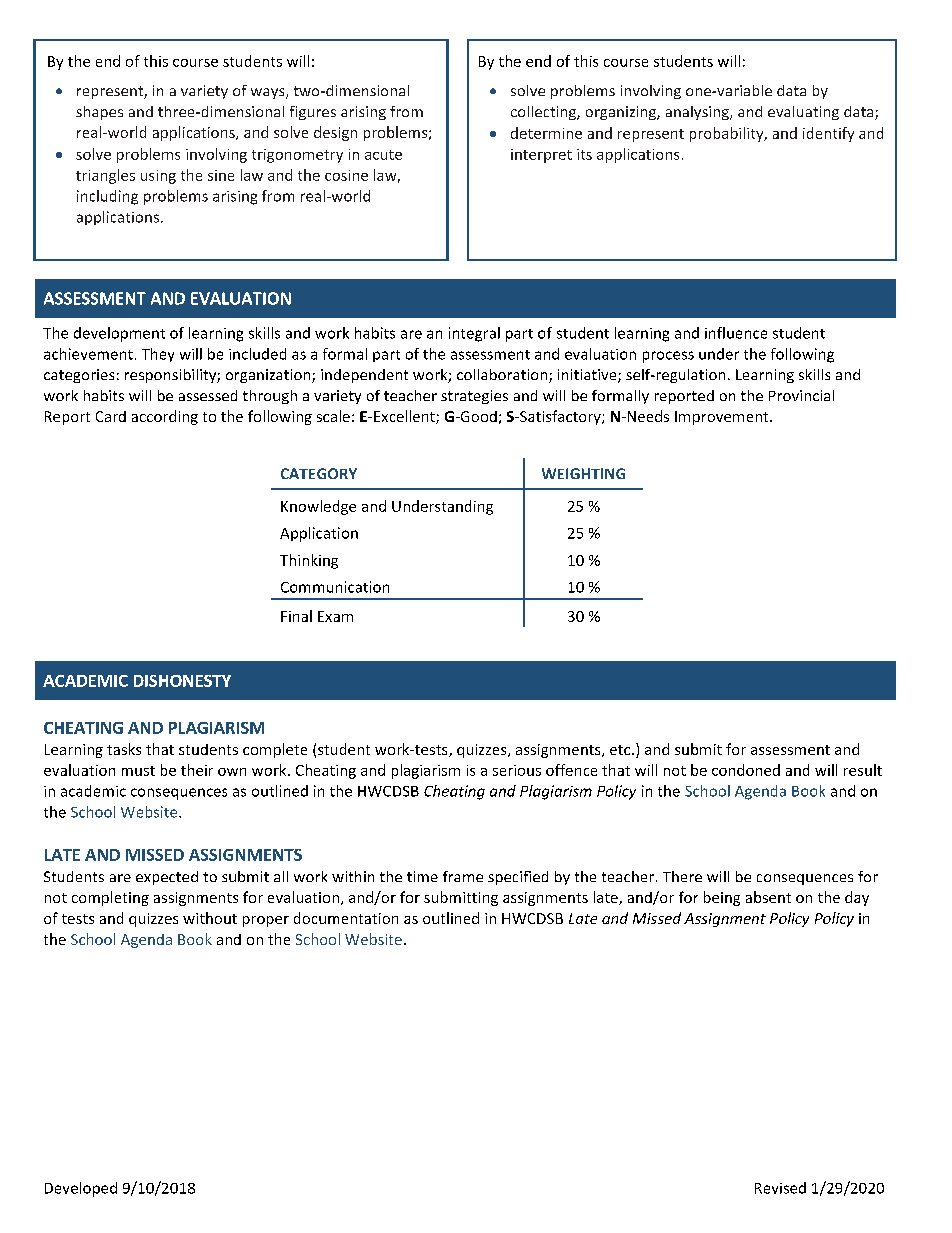 Image resolution: width=952 pixels, height=1233 pixels. What do you see at coordinates (517, 770) in the document?
I see `serious` at bounding box center [517, 770].
